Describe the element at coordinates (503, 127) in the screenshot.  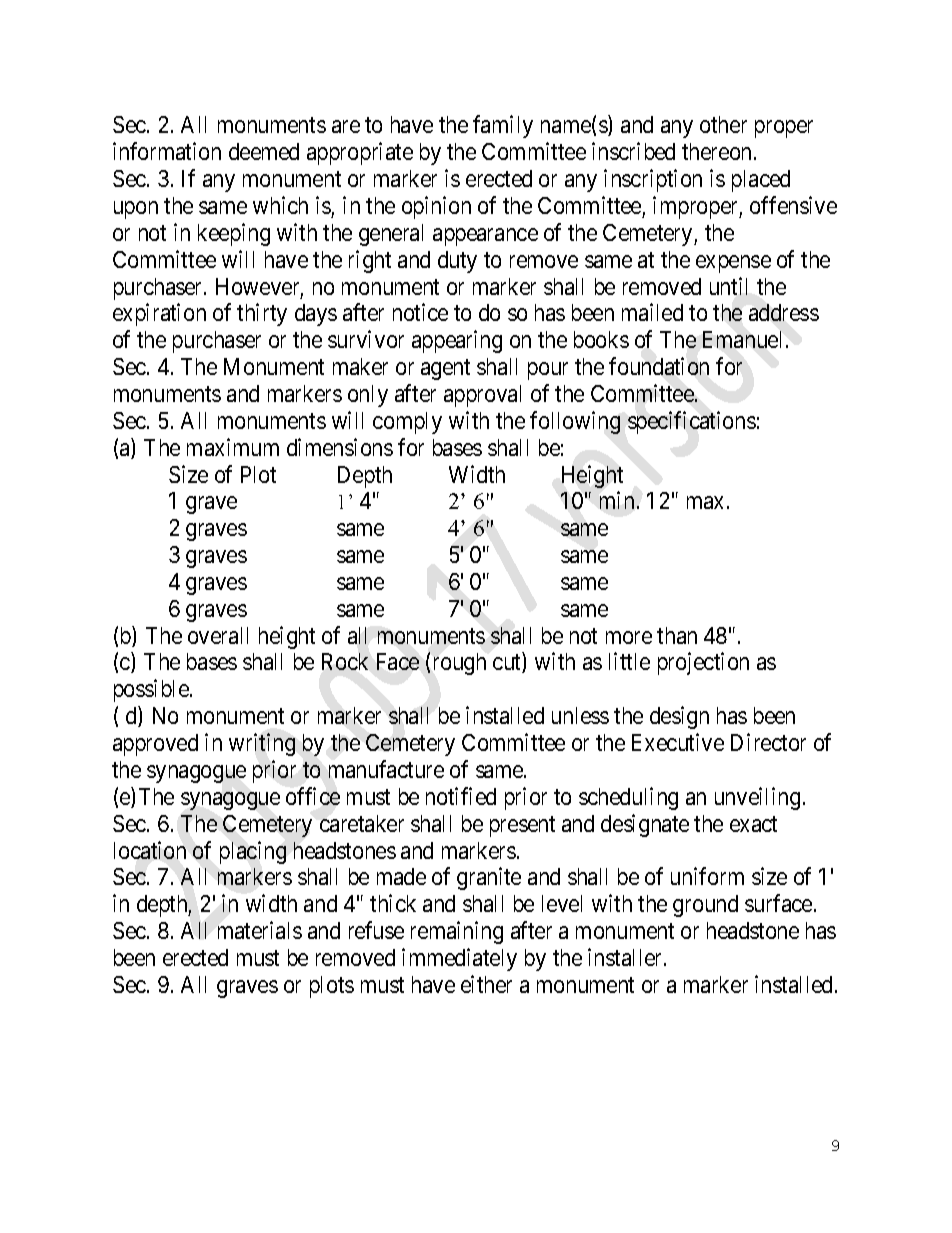
I see `family` at that location.
